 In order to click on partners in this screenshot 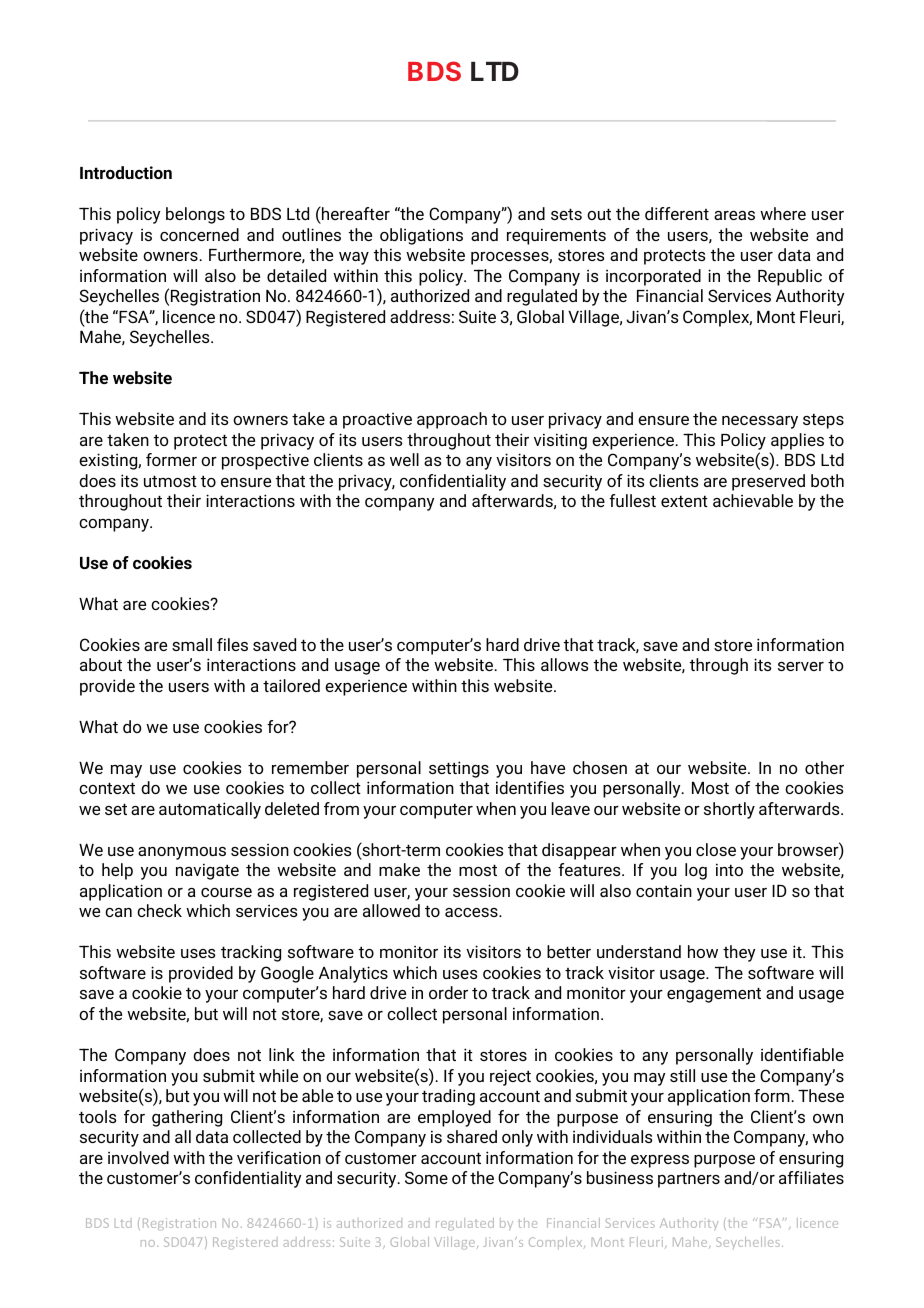, I will do `click(689, 1180)`.
